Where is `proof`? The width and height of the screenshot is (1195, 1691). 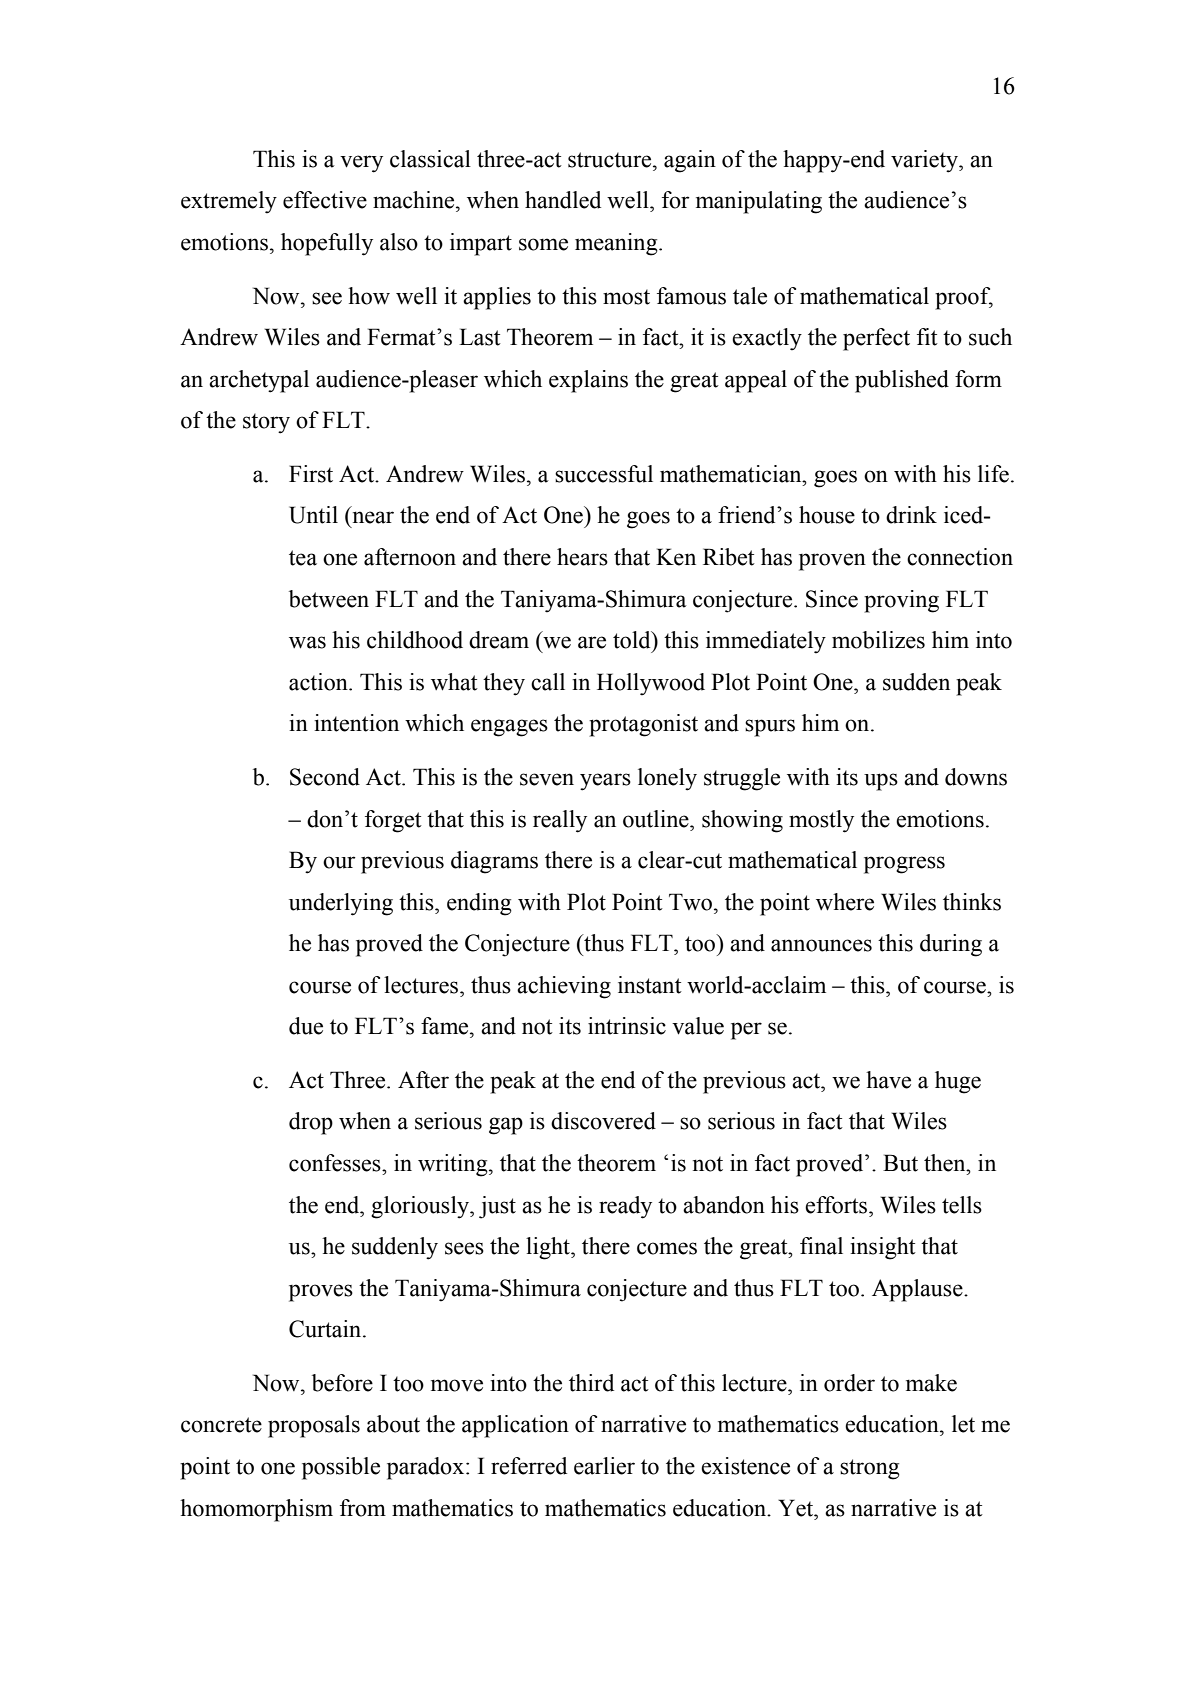 proof is located at coordinates (964, 298).
